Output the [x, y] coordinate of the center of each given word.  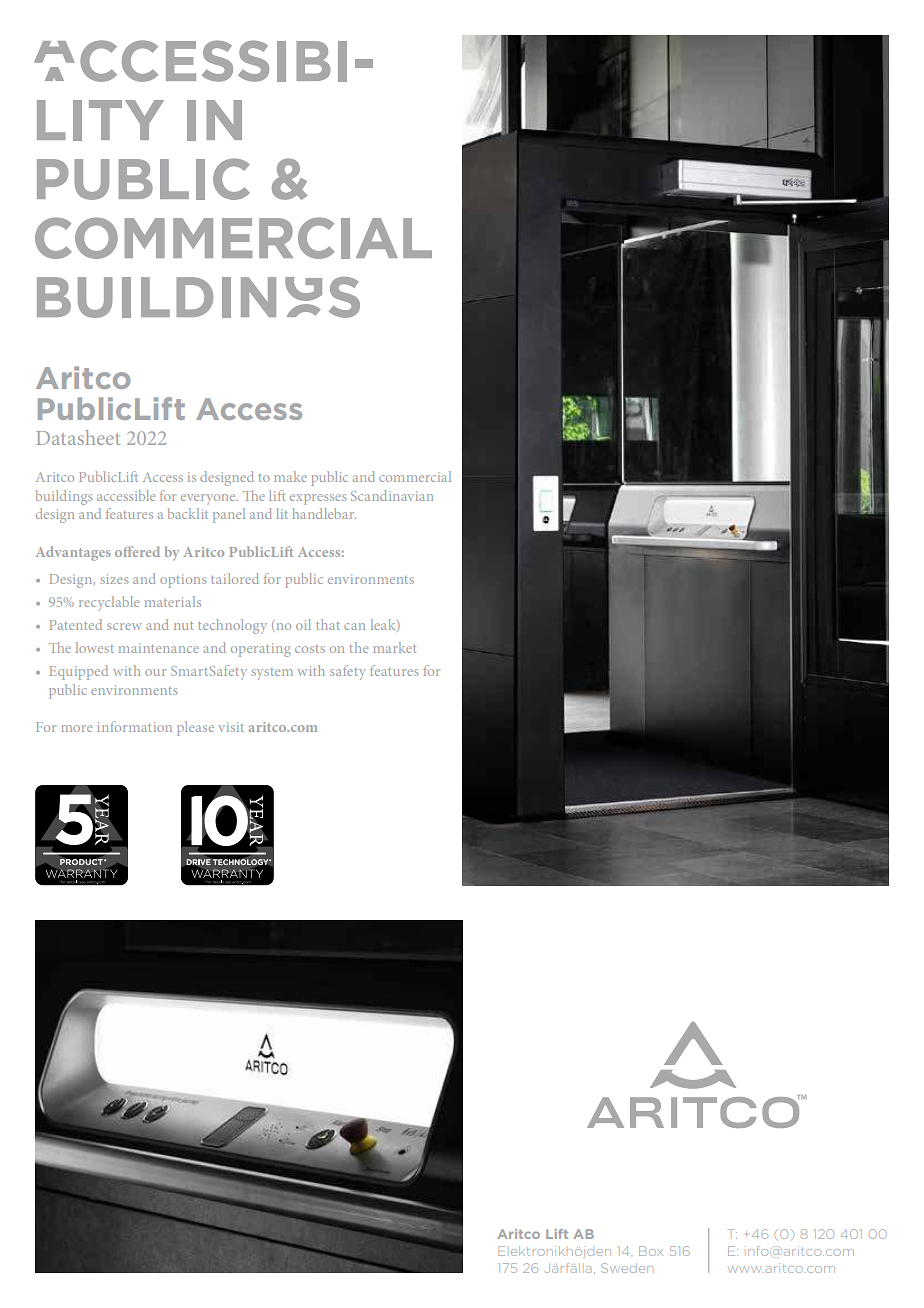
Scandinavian [392, 495]
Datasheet [78, 437]
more [76, 728]
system [272, 674]
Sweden [626, 1268]
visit [231, 727]
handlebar [324, 513]
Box [651, 1251]
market [394, 647]
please [195, 728]
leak [384, 625]
